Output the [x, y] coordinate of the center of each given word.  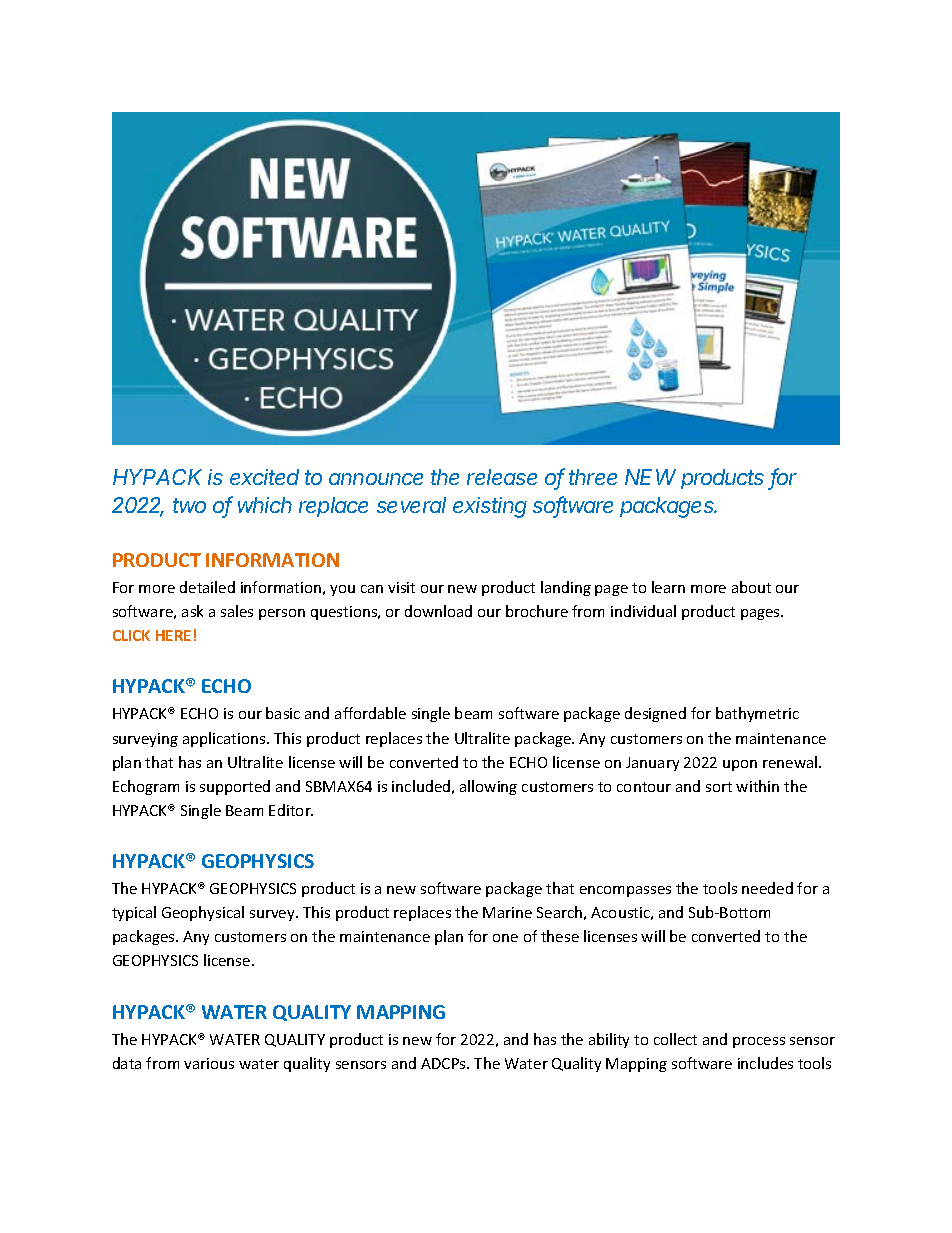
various [209, 1063]
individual [643, 611]
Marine [507, 912]
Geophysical [203, 913]
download [438, 611]
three [593, 477]
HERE [173, 635]
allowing [488, 787]
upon [740, 765]
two [189, 505]
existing [490, 507]
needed [767, 888]
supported [235, 787]
